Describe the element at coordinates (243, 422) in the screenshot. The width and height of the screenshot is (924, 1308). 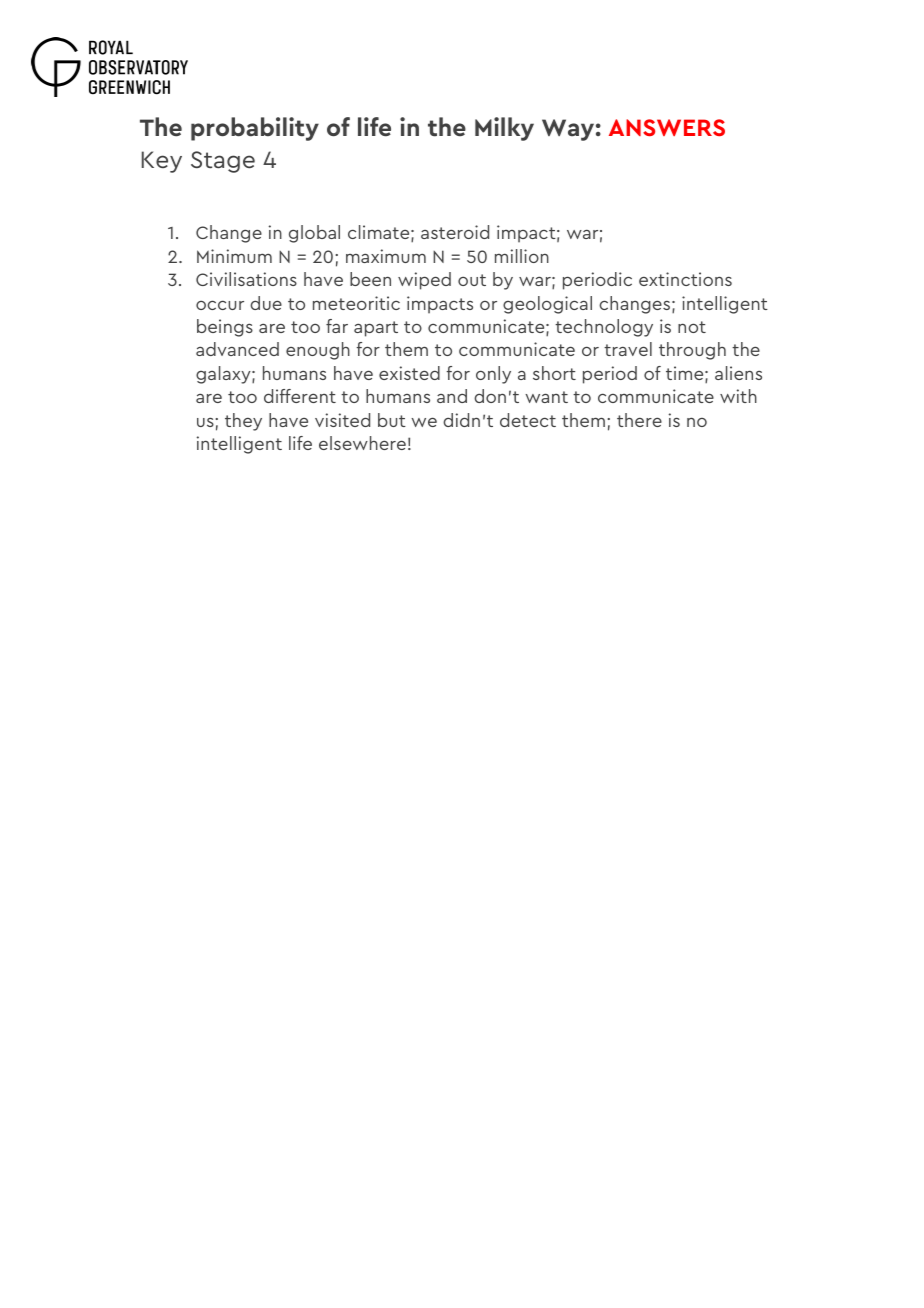
I see `they` at that location.
